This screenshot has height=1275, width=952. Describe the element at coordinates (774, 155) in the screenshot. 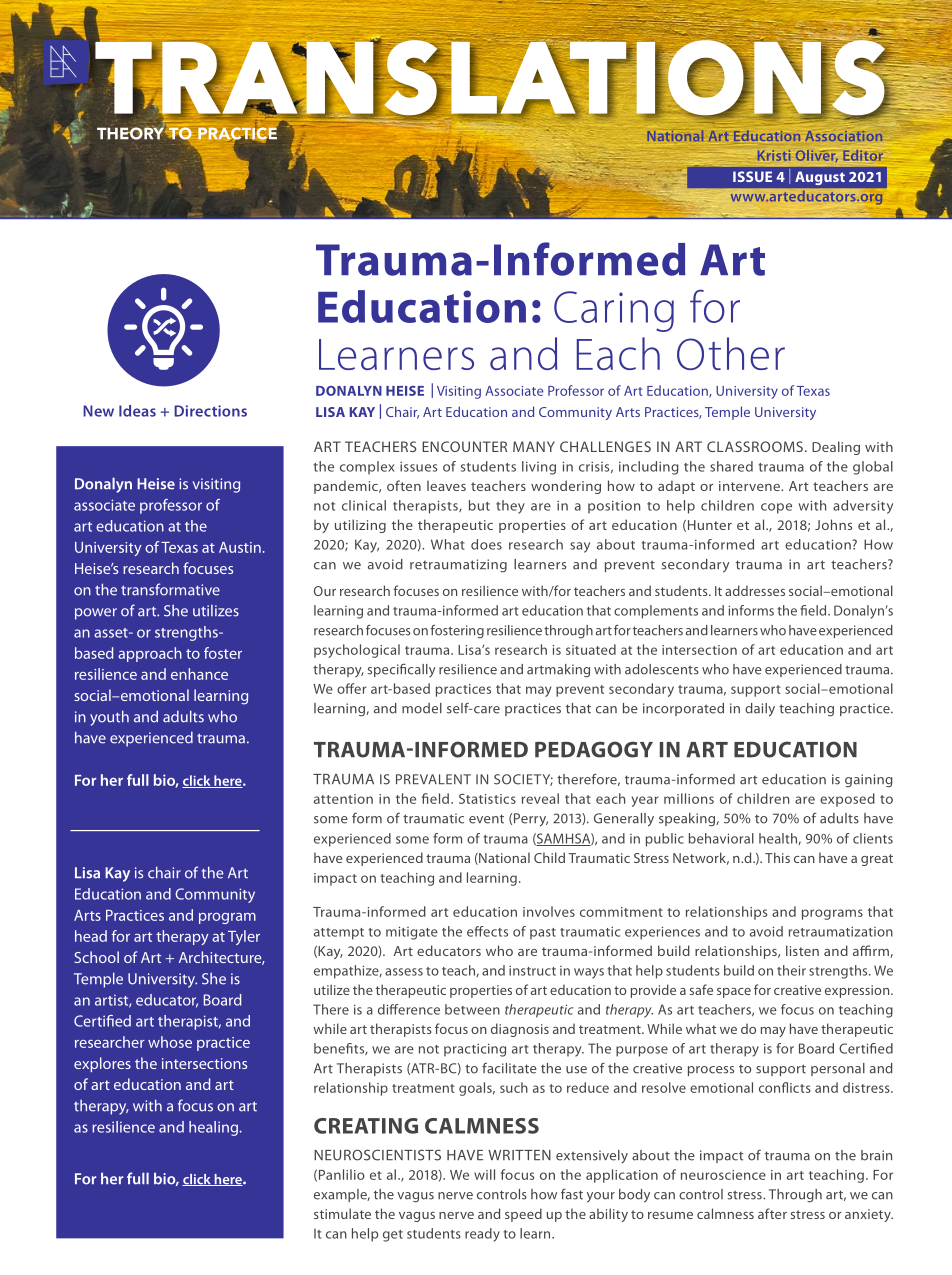

I see `Kristi` at that location.
